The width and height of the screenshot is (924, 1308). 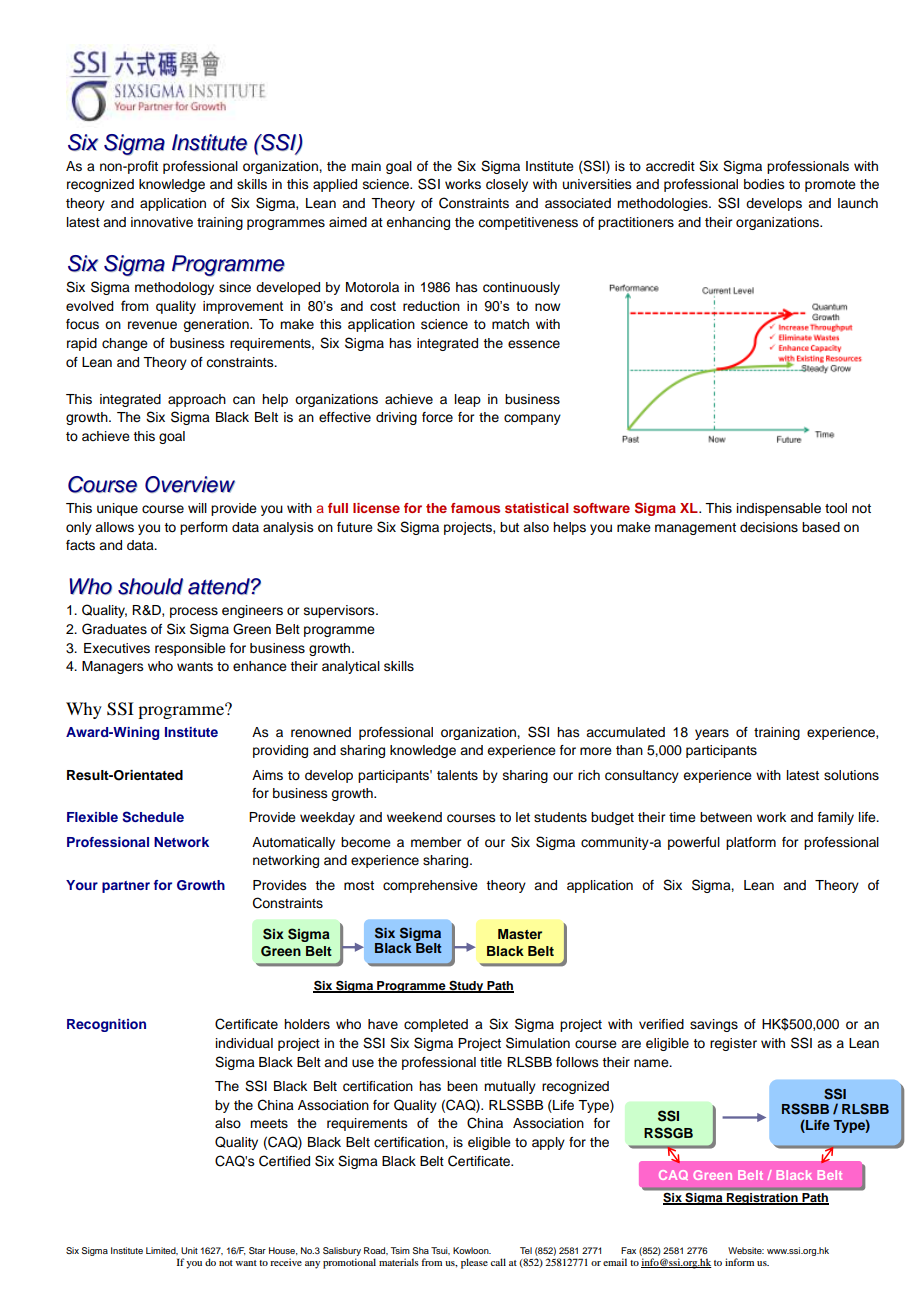 What do you see at coordinates (457, 775) in the screenshot?
I see `talents` at bounding box center [457, 775].
